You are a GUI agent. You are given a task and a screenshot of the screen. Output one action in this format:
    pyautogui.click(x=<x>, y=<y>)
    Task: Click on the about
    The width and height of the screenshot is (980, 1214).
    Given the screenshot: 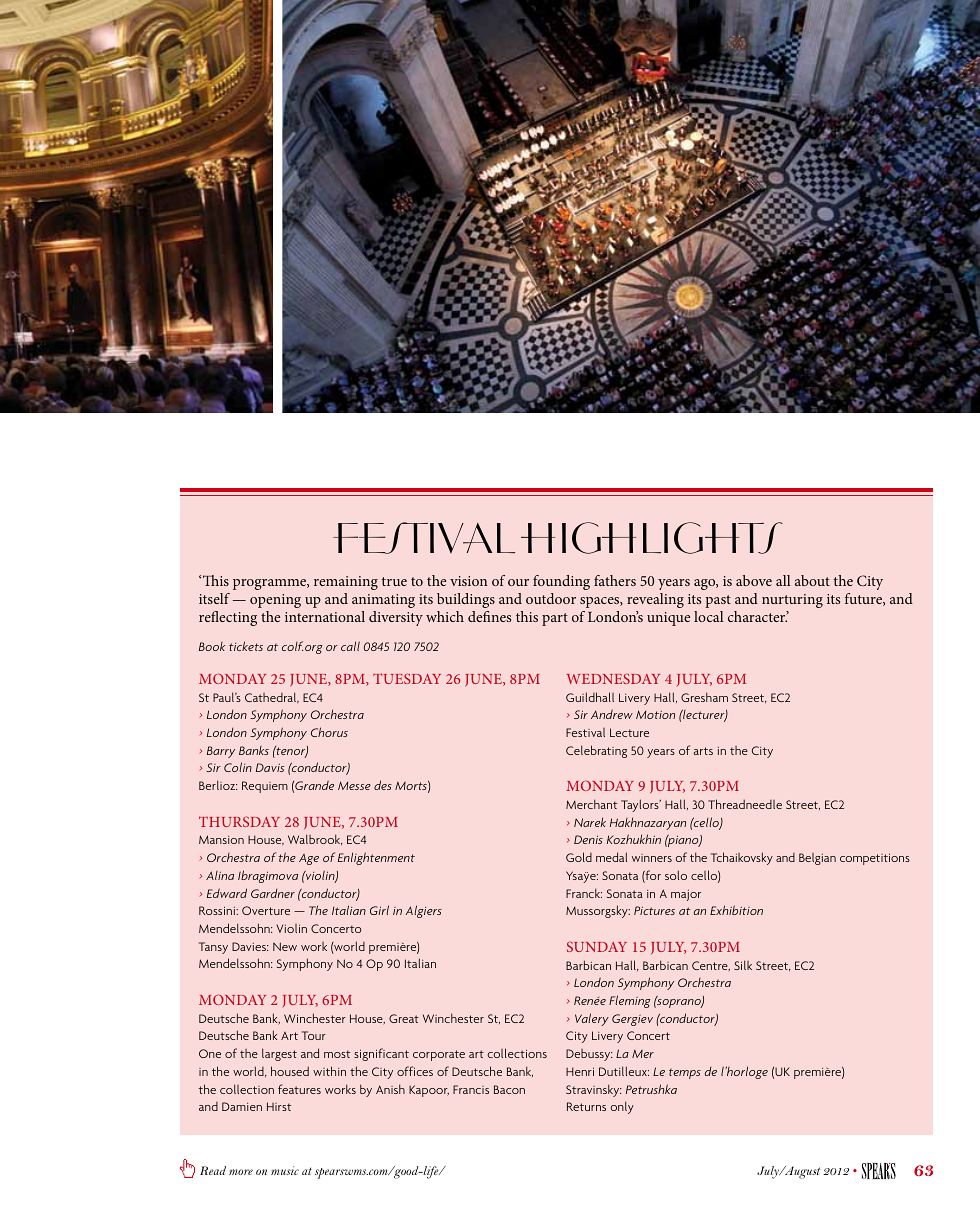 What is the action you would take?
    pyautogui.click(x=812, y=580)
